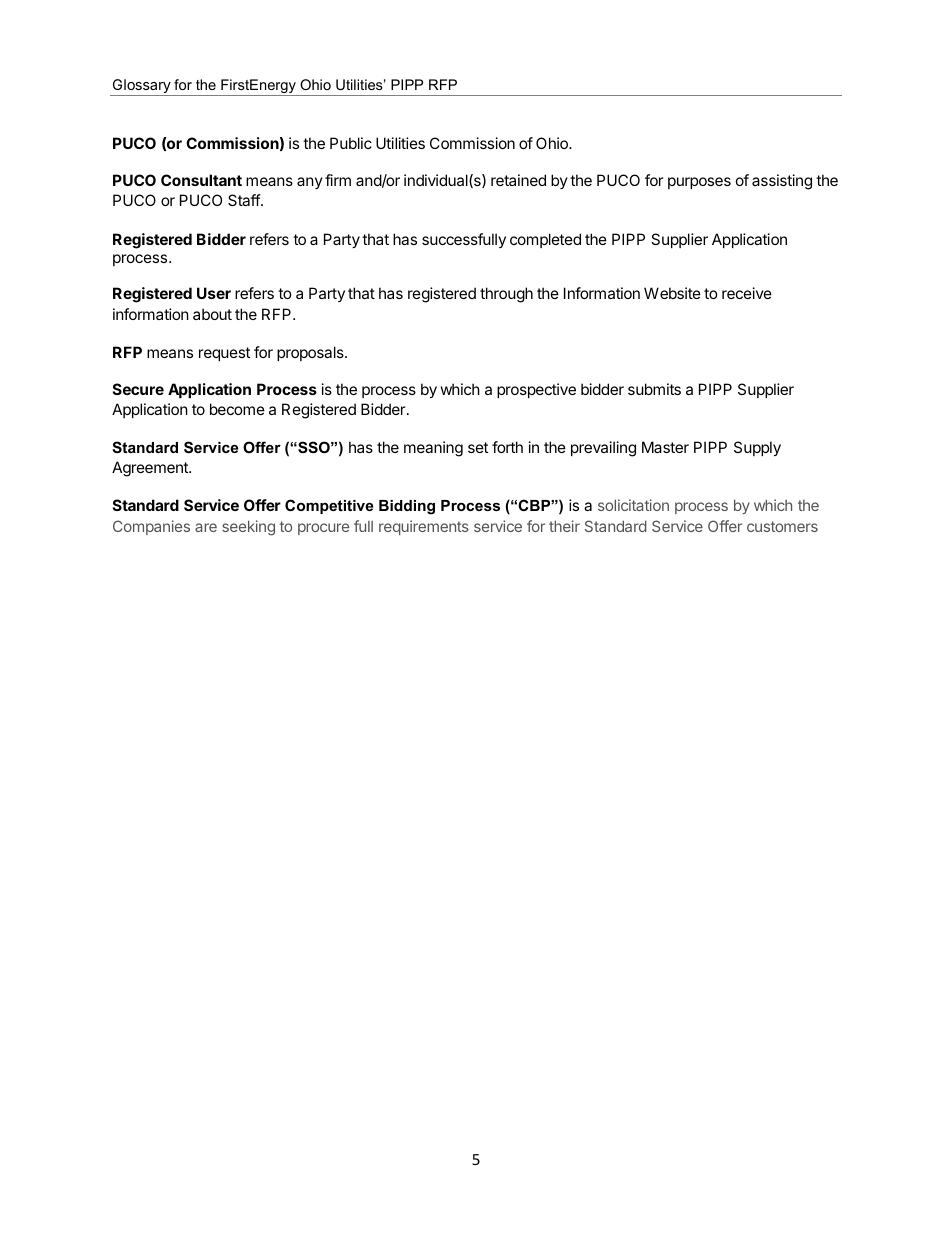  What do you see at coordinates (424, 527) in the image?
I see `requirements` at bounding box center [424, 527].
